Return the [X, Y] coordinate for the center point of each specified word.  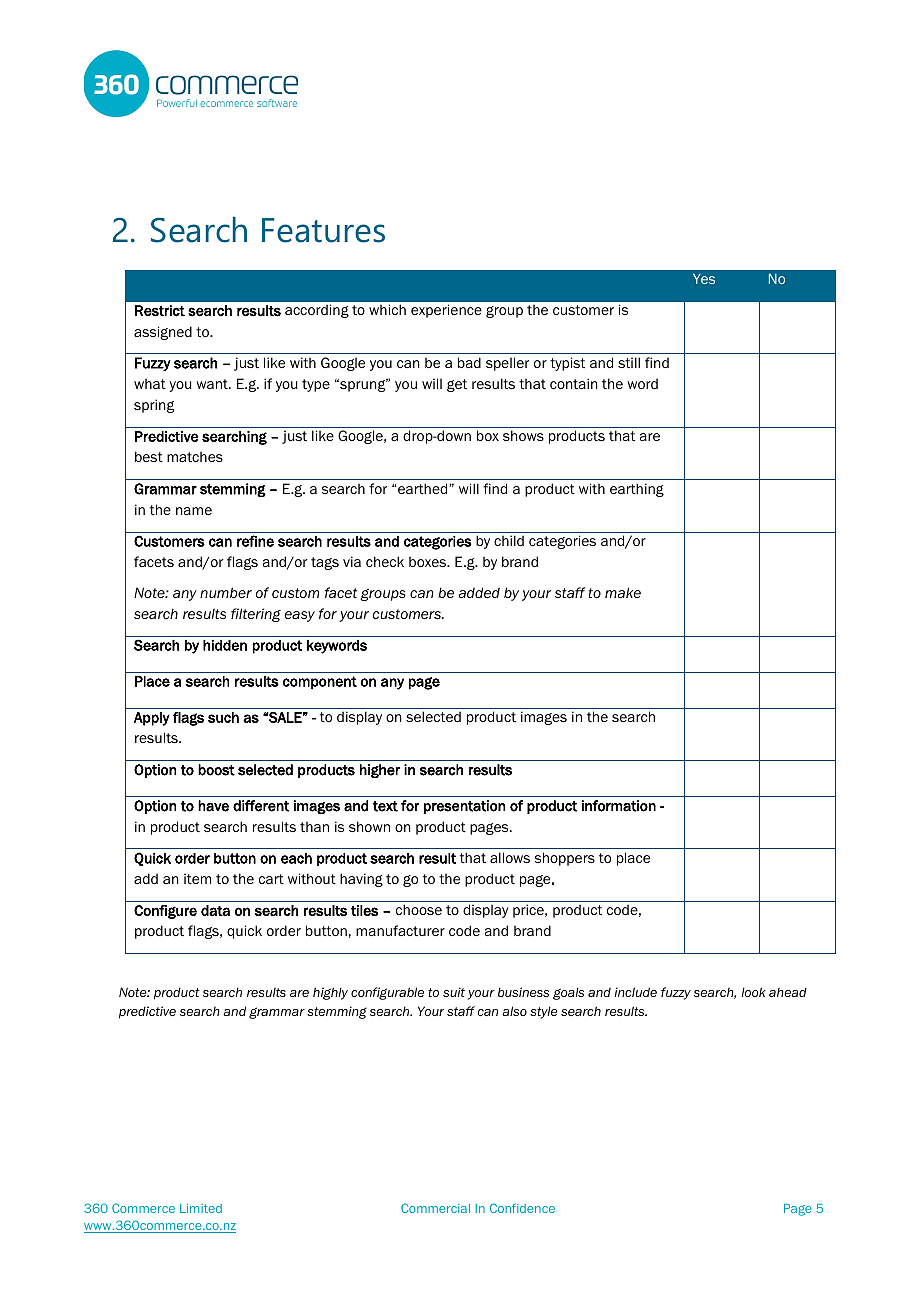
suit [454, 992]
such [223, 717]
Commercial [435, 1208]
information [619, 806]
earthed [422, 488]
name [194, 511]
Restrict [160, 311]
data [215, 910]
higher [380, 771]
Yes [704, 278]
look [754, 992]
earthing [637, 490]
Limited [201, 1208]
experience [446, 311]
